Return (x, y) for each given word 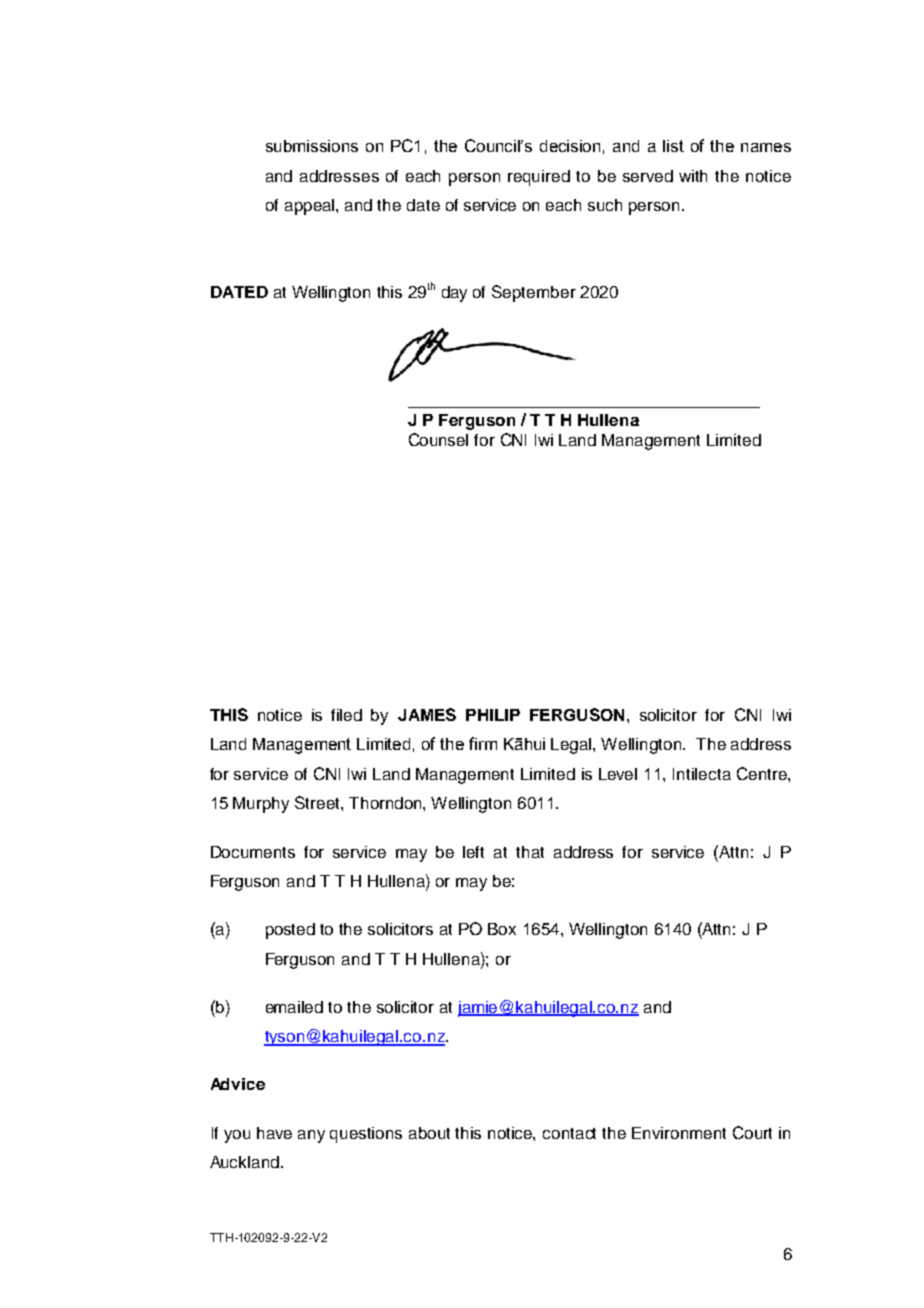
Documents (253, 852)
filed (346, 715)
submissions (312, 146)
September (534, 293)
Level (618, 774)
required (539, 178)
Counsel (438, 439)
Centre (763, 773)
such (605, 205)
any (311, 1136)
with (693, 176)
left (473, 852)
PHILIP (493, 715)
